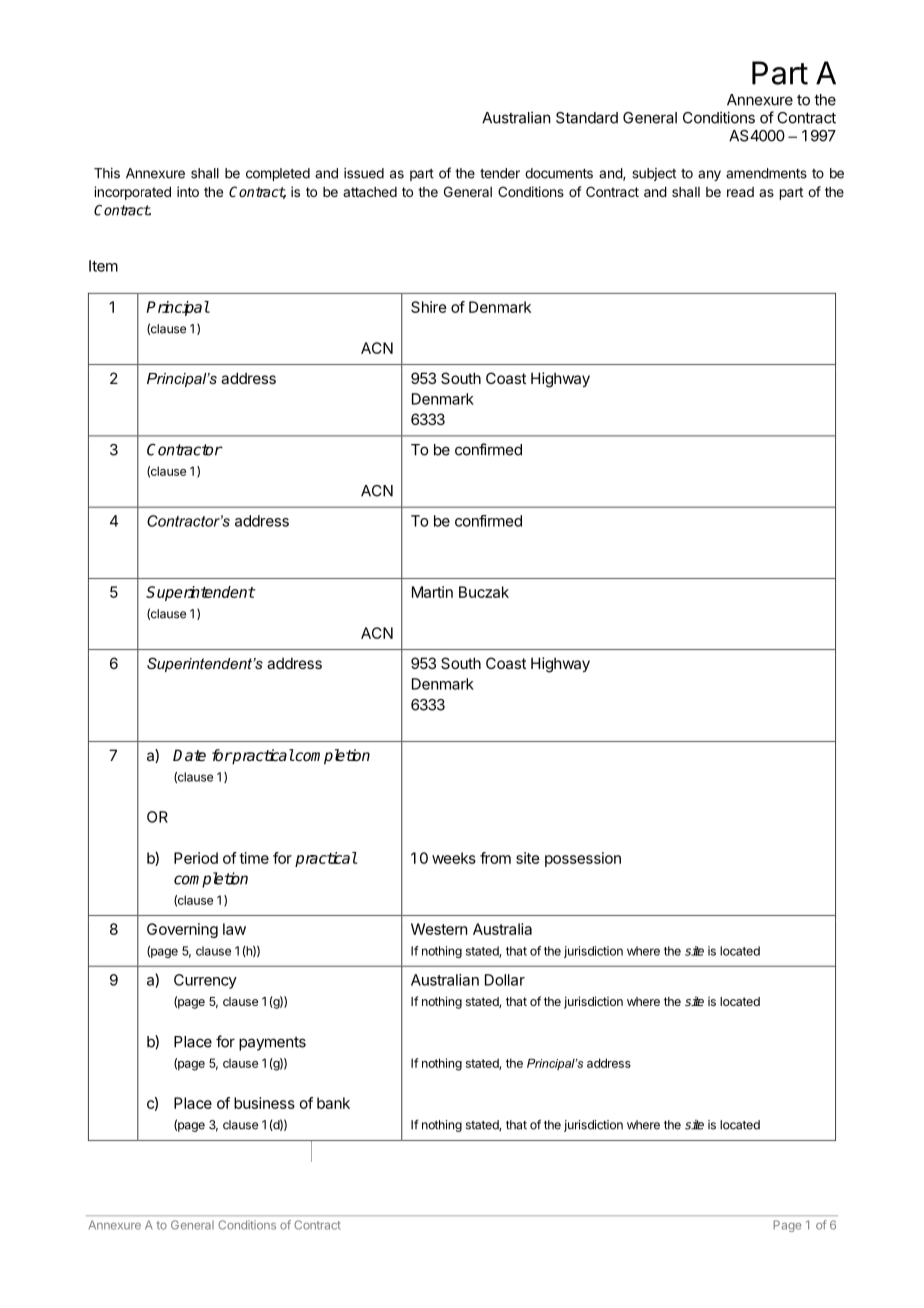  What do you see at coordinates (432, 592) in the screenshot?
I see `Martin` at bounding box center [432, 592].
